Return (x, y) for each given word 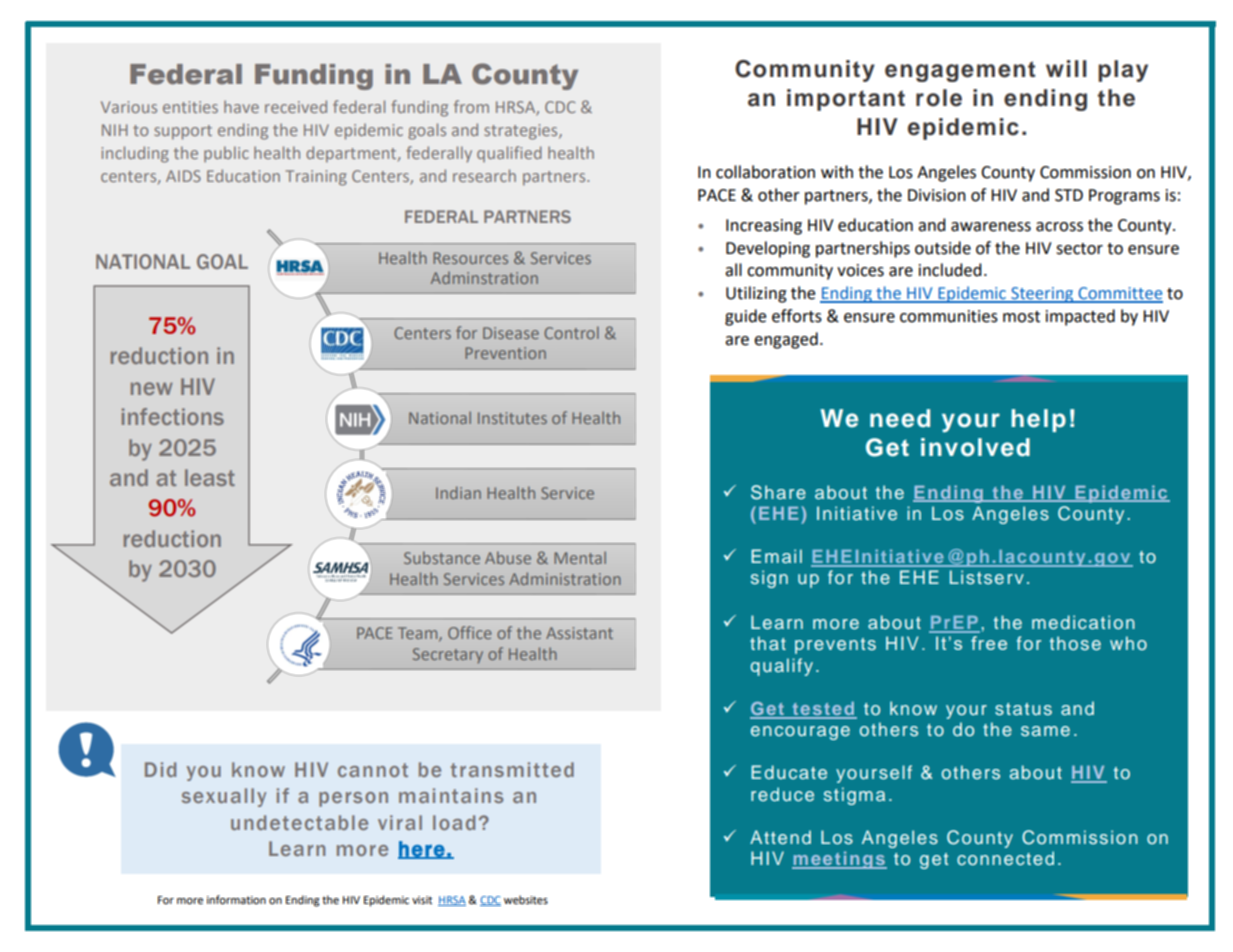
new (152, 388)
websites (526, 900)
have (241, 106)
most (1021, 317)
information (236, 900)
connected (1005, 858)
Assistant (579, 633)
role (939, 98)
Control (571, 332)
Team (419, 634)
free (989, 643)
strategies (522, 132)
